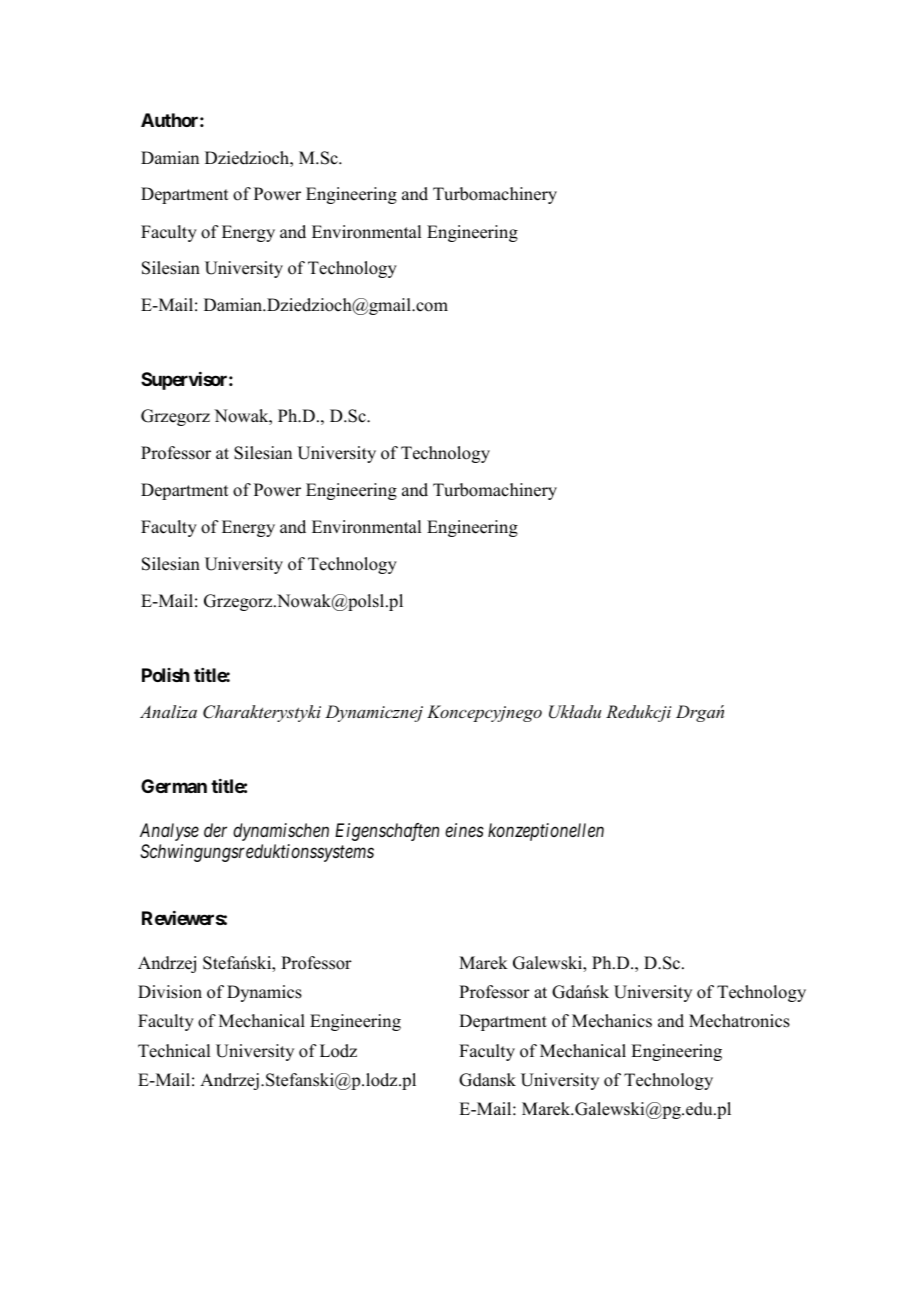  Describe the element at coordinates (174, 786) in the image. I see `German` at that location.
